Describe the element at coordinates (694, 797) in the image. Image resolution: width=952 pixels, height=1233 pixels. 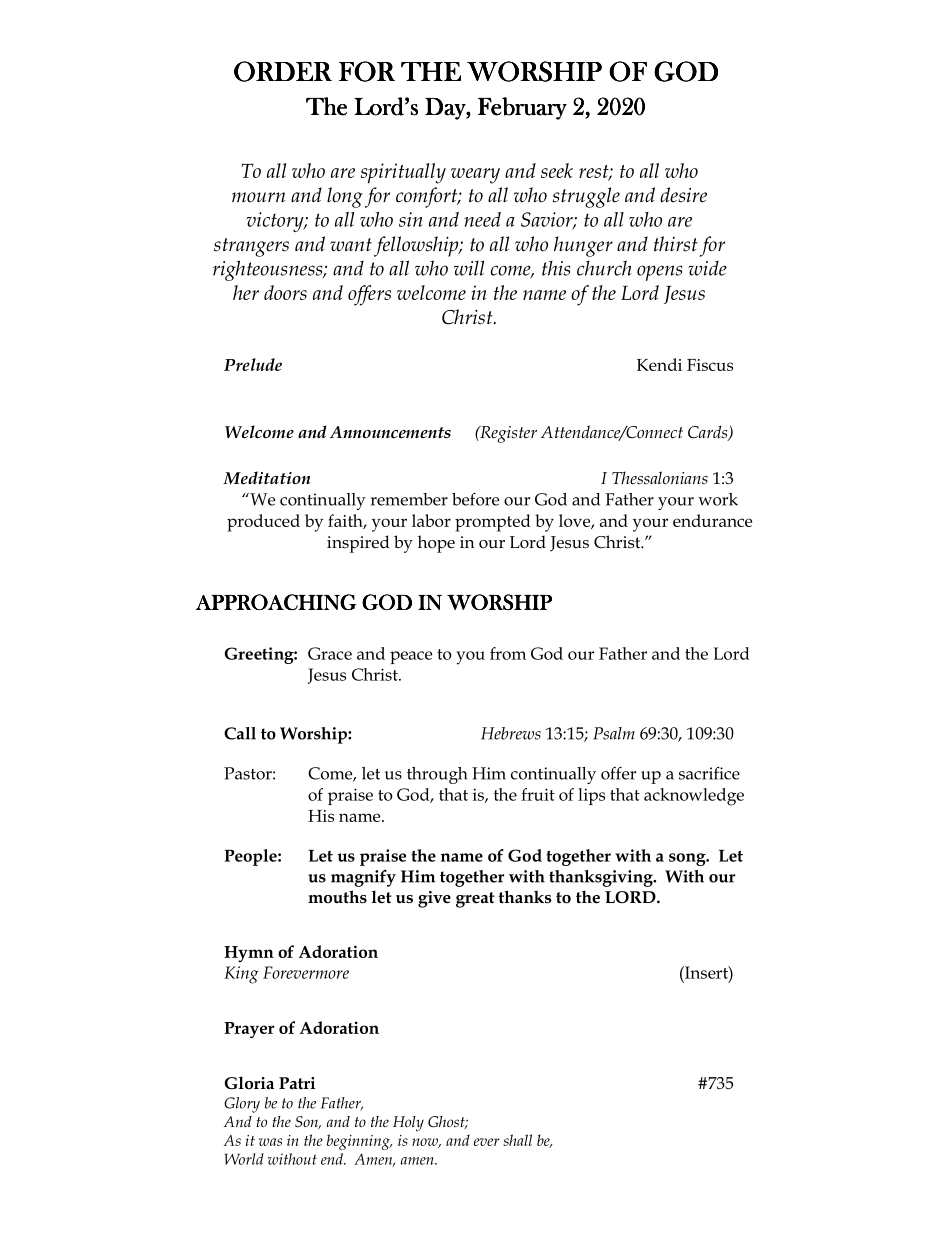
I see `acknowledge` at that location.
